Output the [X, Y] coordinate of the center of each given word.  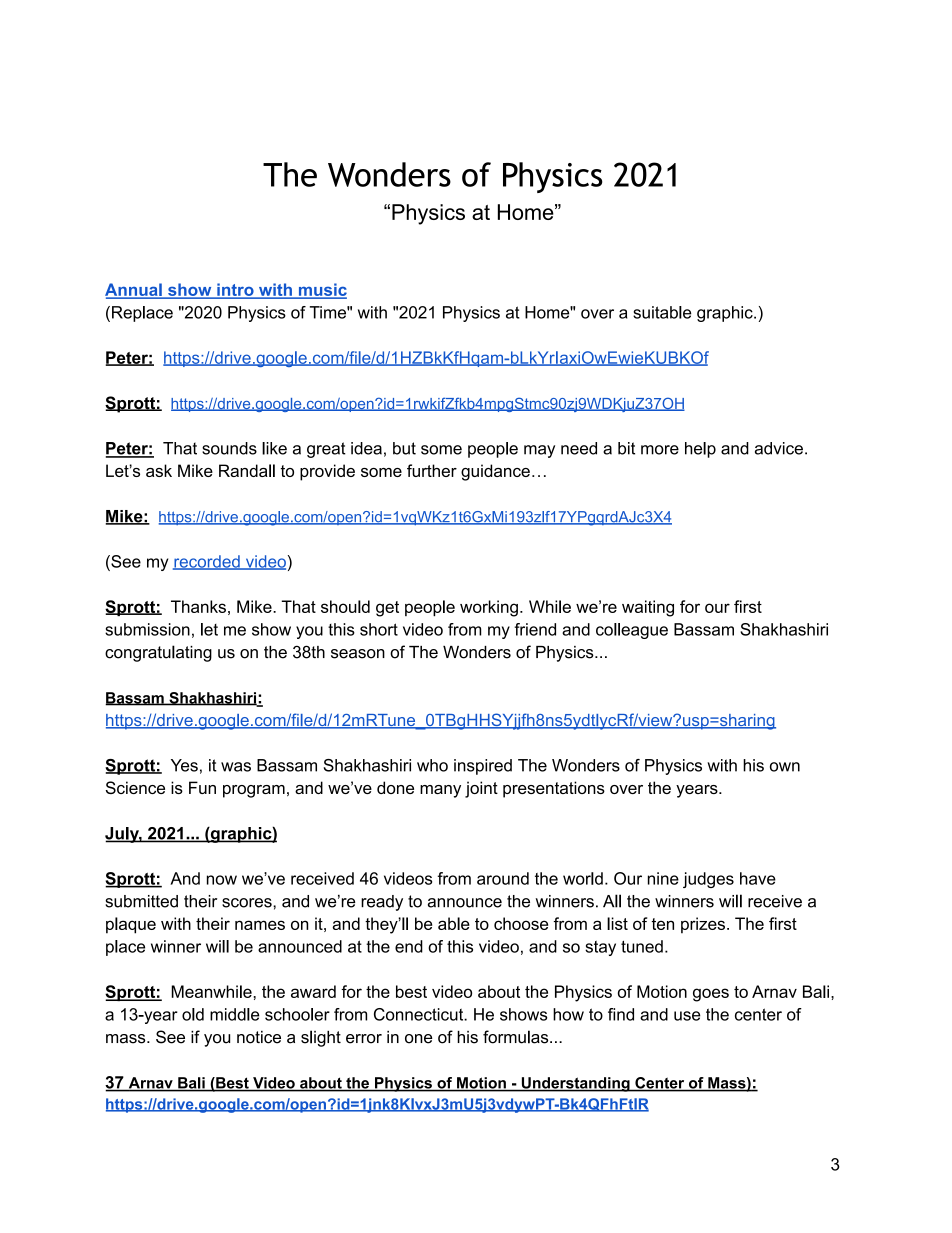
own [785, 767]
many [440, 791]
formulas [517, 1037]
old [193, 1014]
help [700, 450]
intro [235, 290]
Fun [202, 787]
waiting [648, 608]
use [687, 1016]
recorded [207, 562]
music [321, 290]
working [489, 608]
